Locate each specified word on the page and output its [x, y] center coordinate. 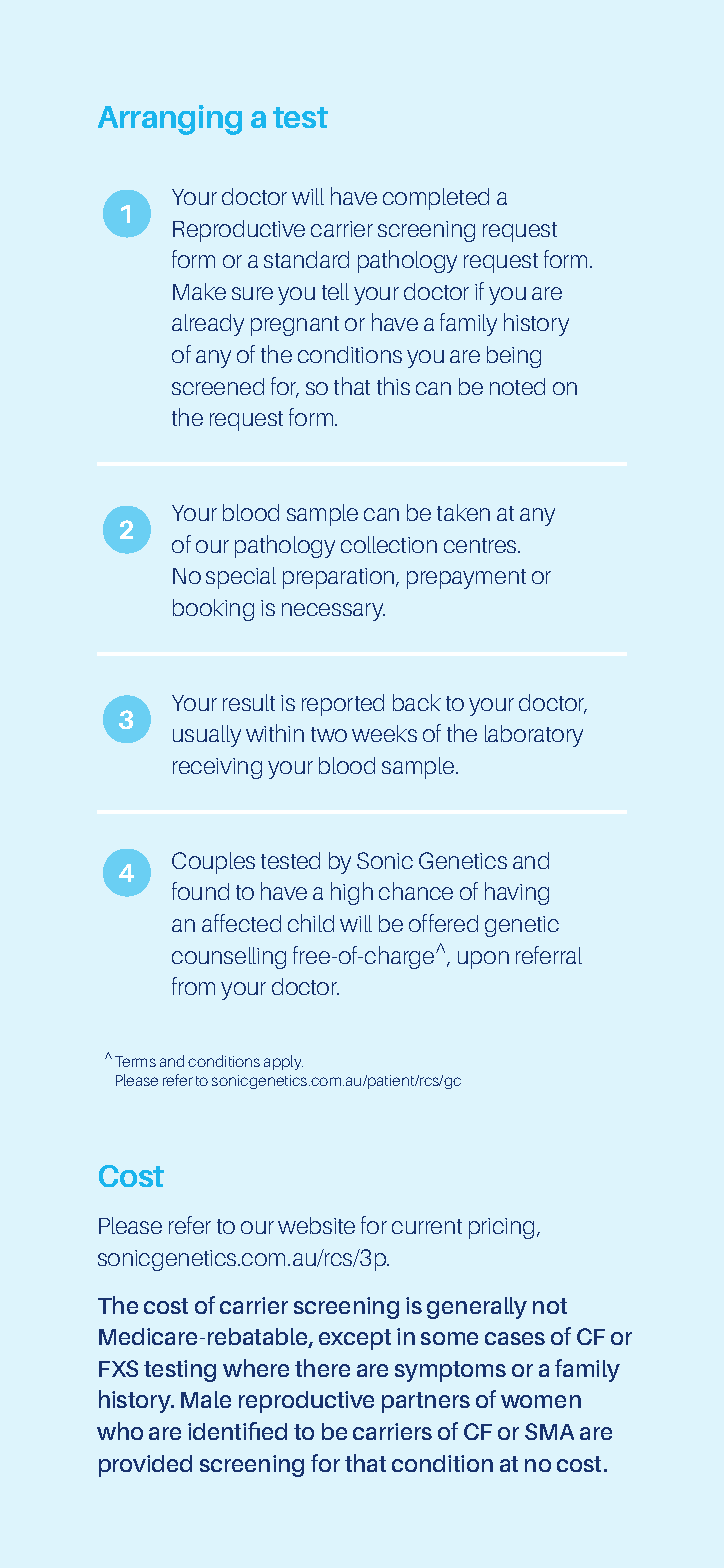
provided [145, 1466]
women [541, 1401]
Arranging [170, 120]
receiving [217, 768]
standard [306, 259]
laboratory [534, 736]
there [322, 1368]
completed [436, 199]
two [329, 734]
